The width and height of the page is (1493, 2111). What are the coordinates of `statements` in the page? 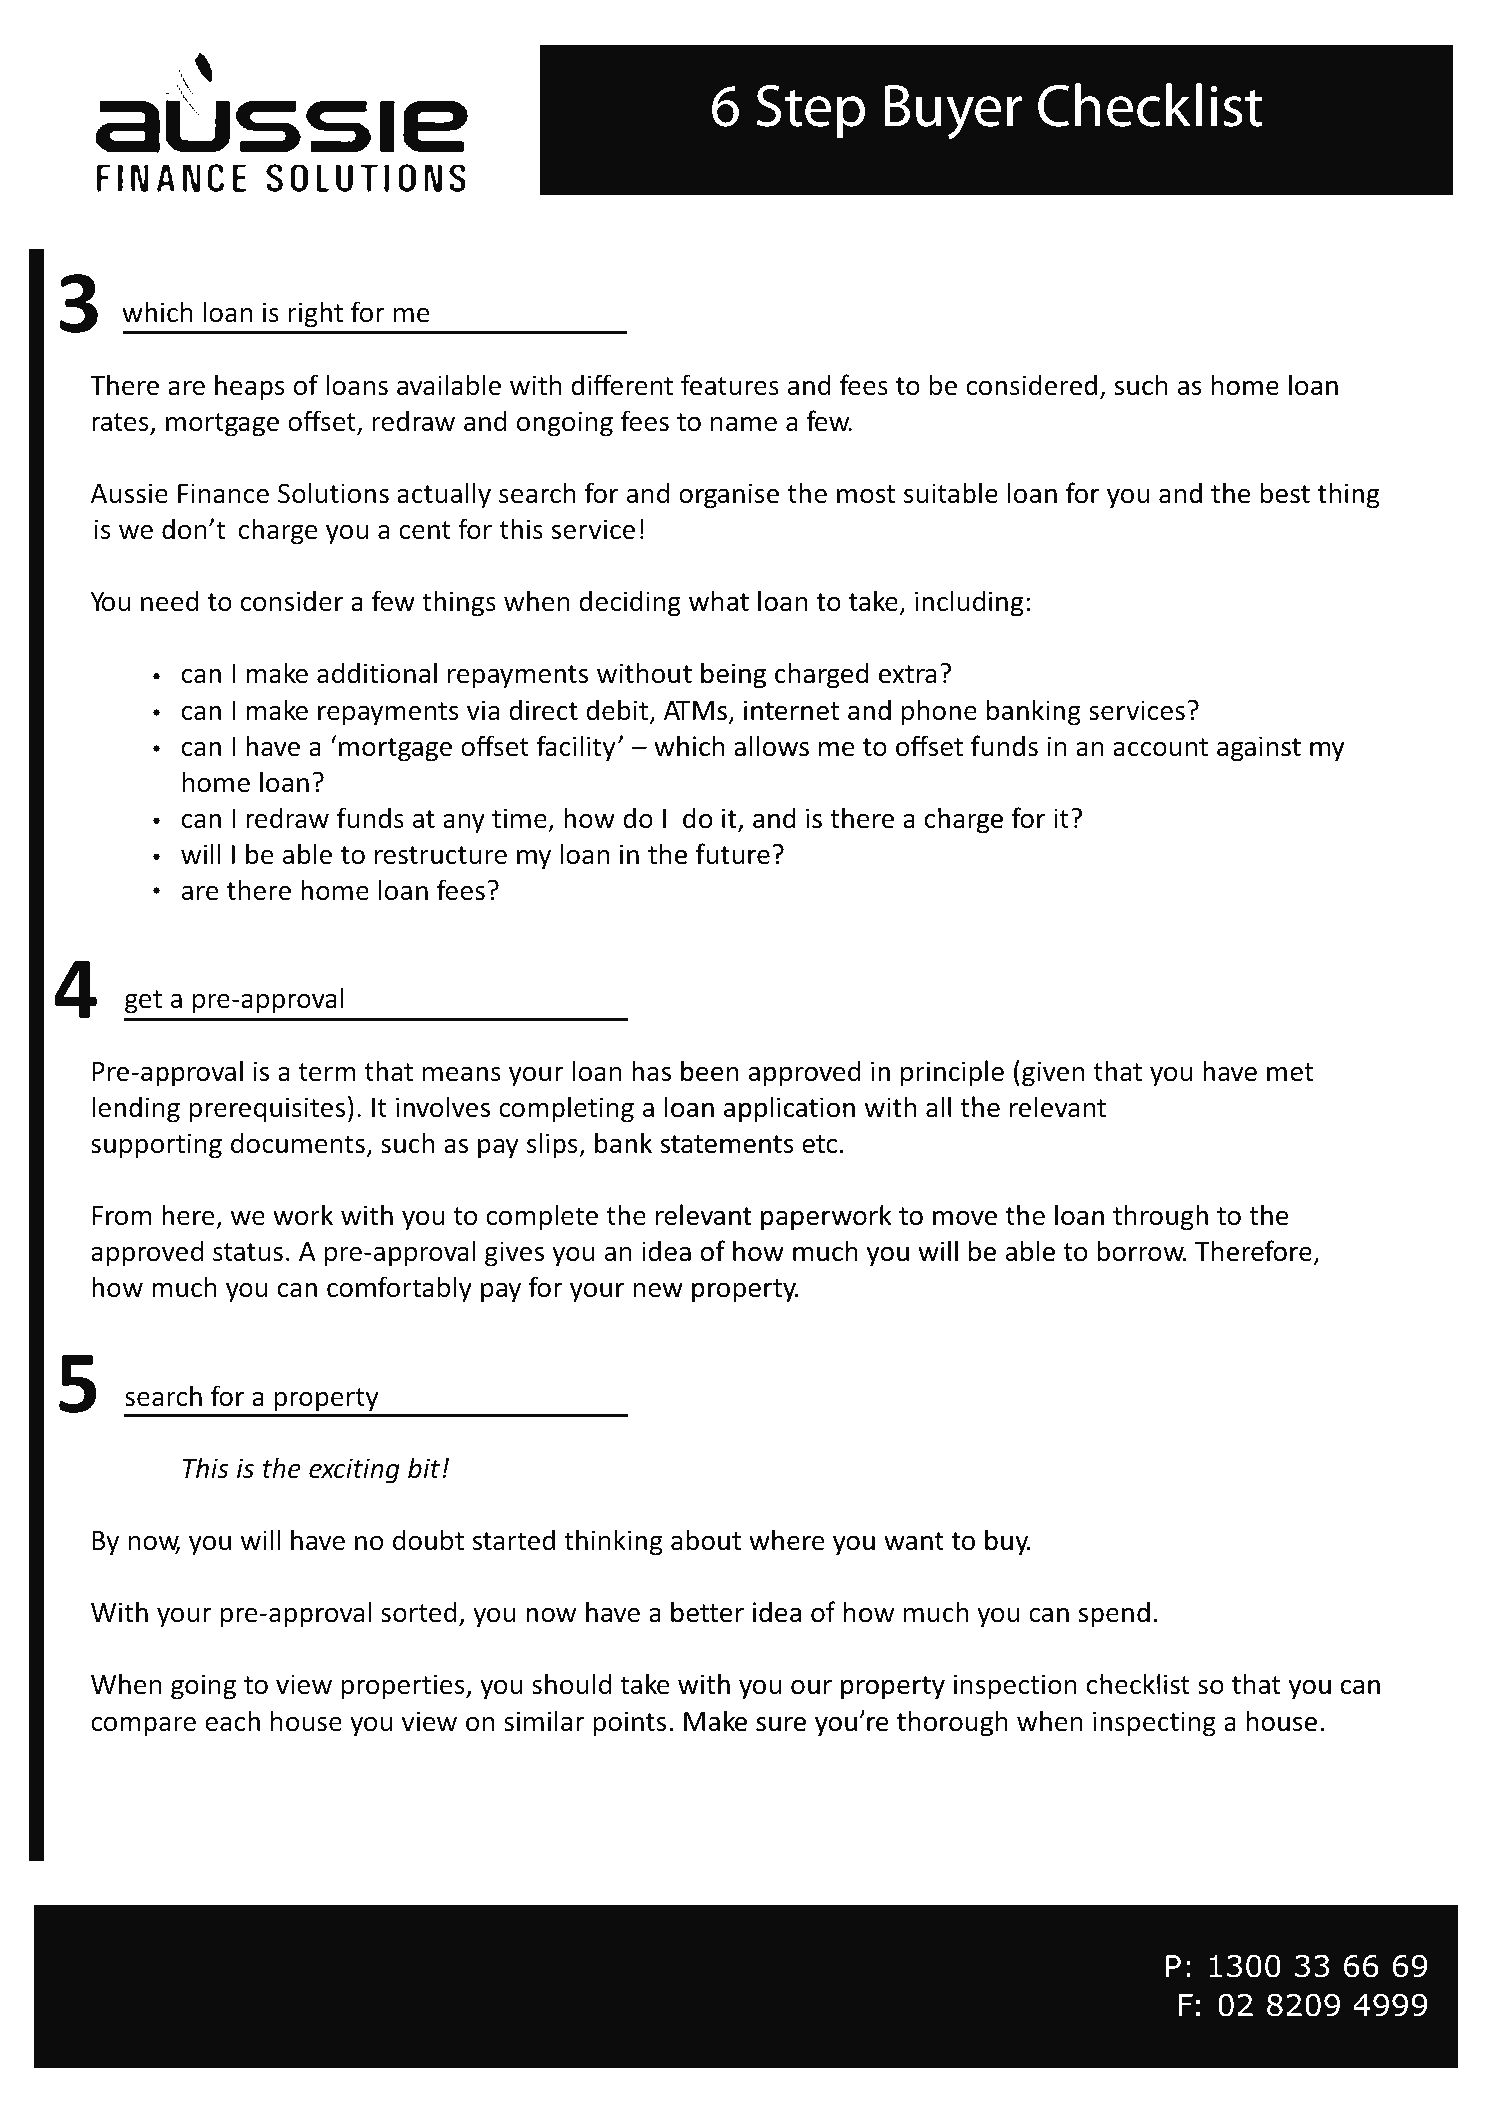 It's located at (727, 1144).
